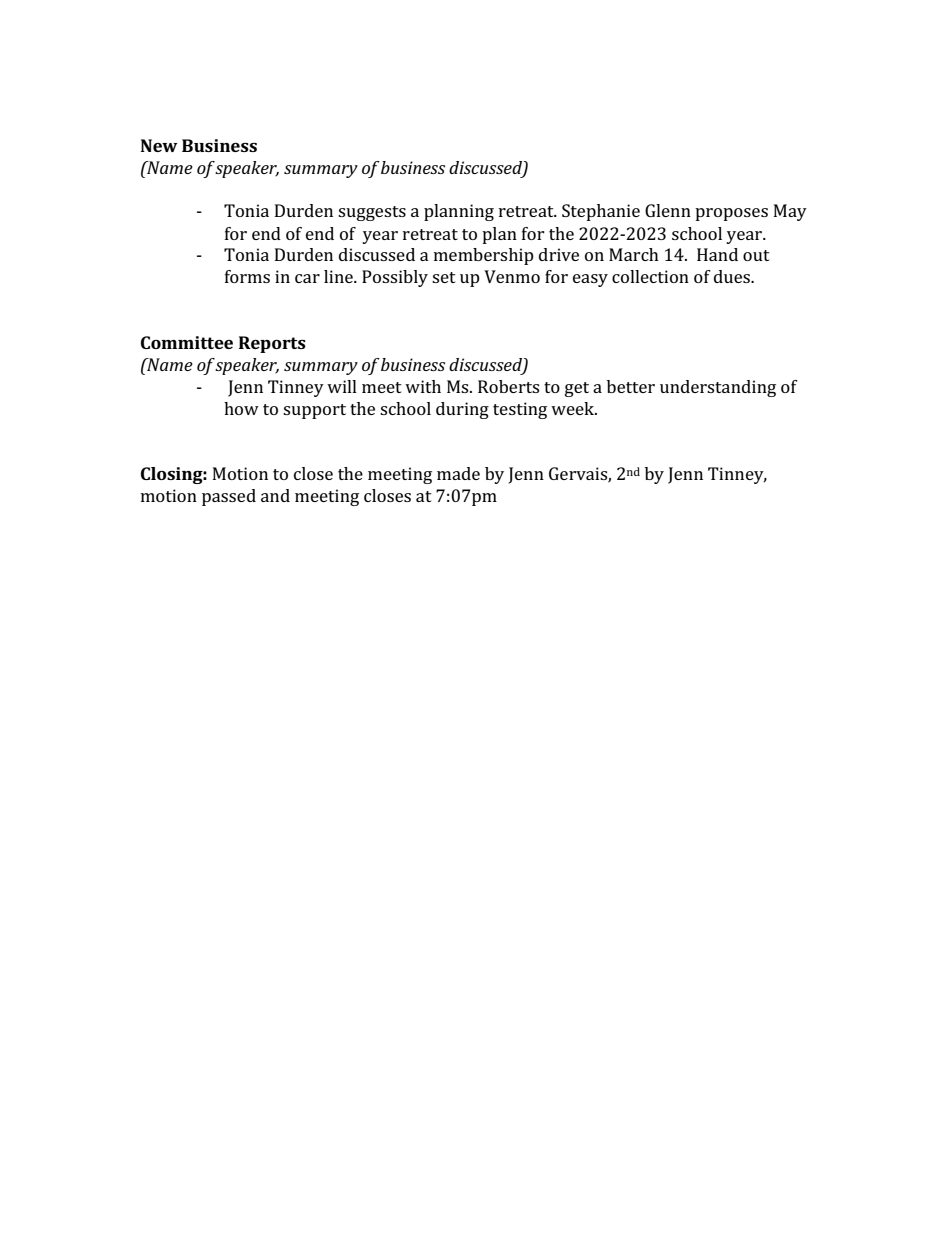  I want to click on membership, so click(484, 256).
